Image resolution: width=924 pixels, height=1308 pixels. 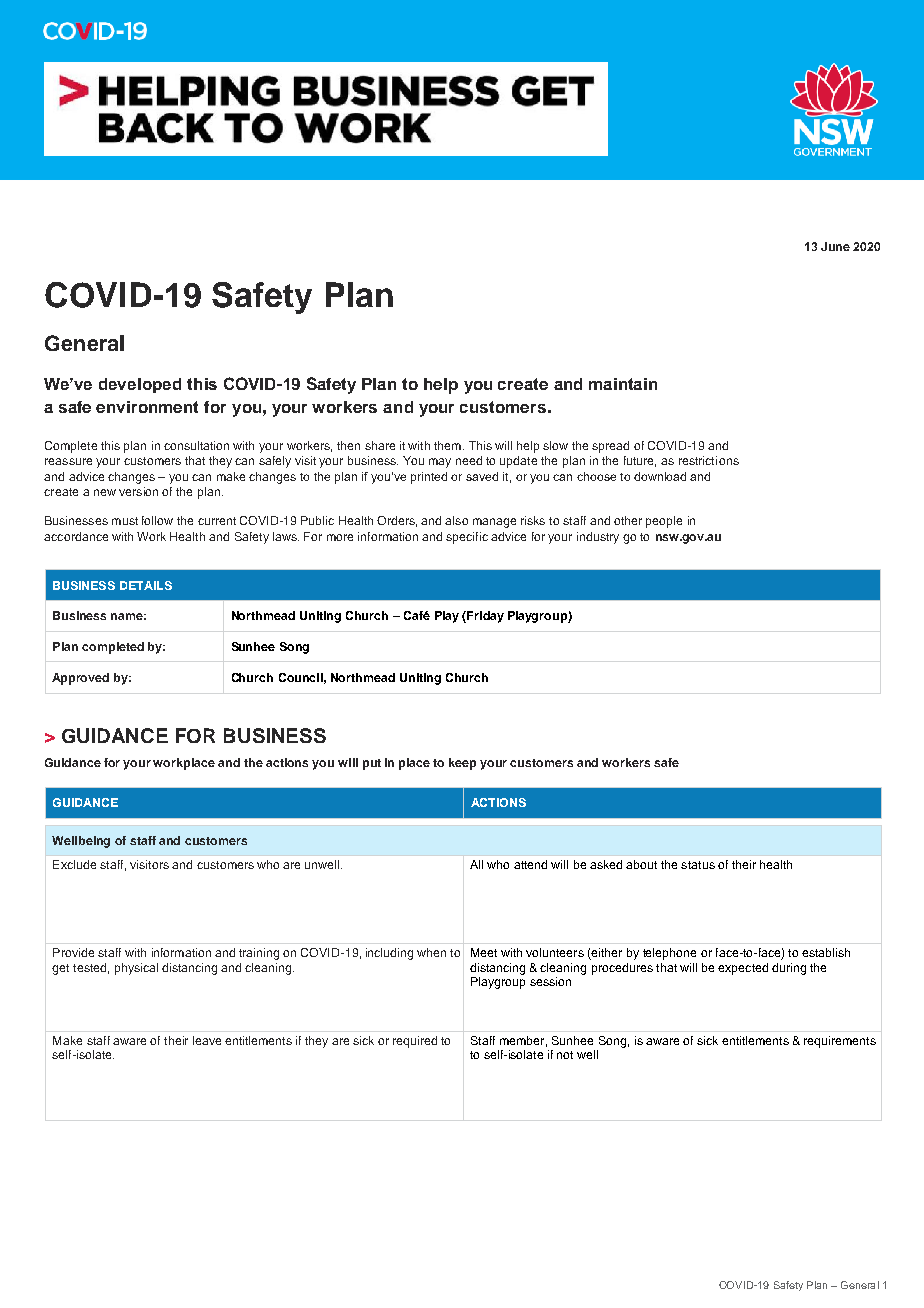 What do you see at coordinates (476, 864) in the screenshot?
I see `All` at bounding box center [476, 864].
